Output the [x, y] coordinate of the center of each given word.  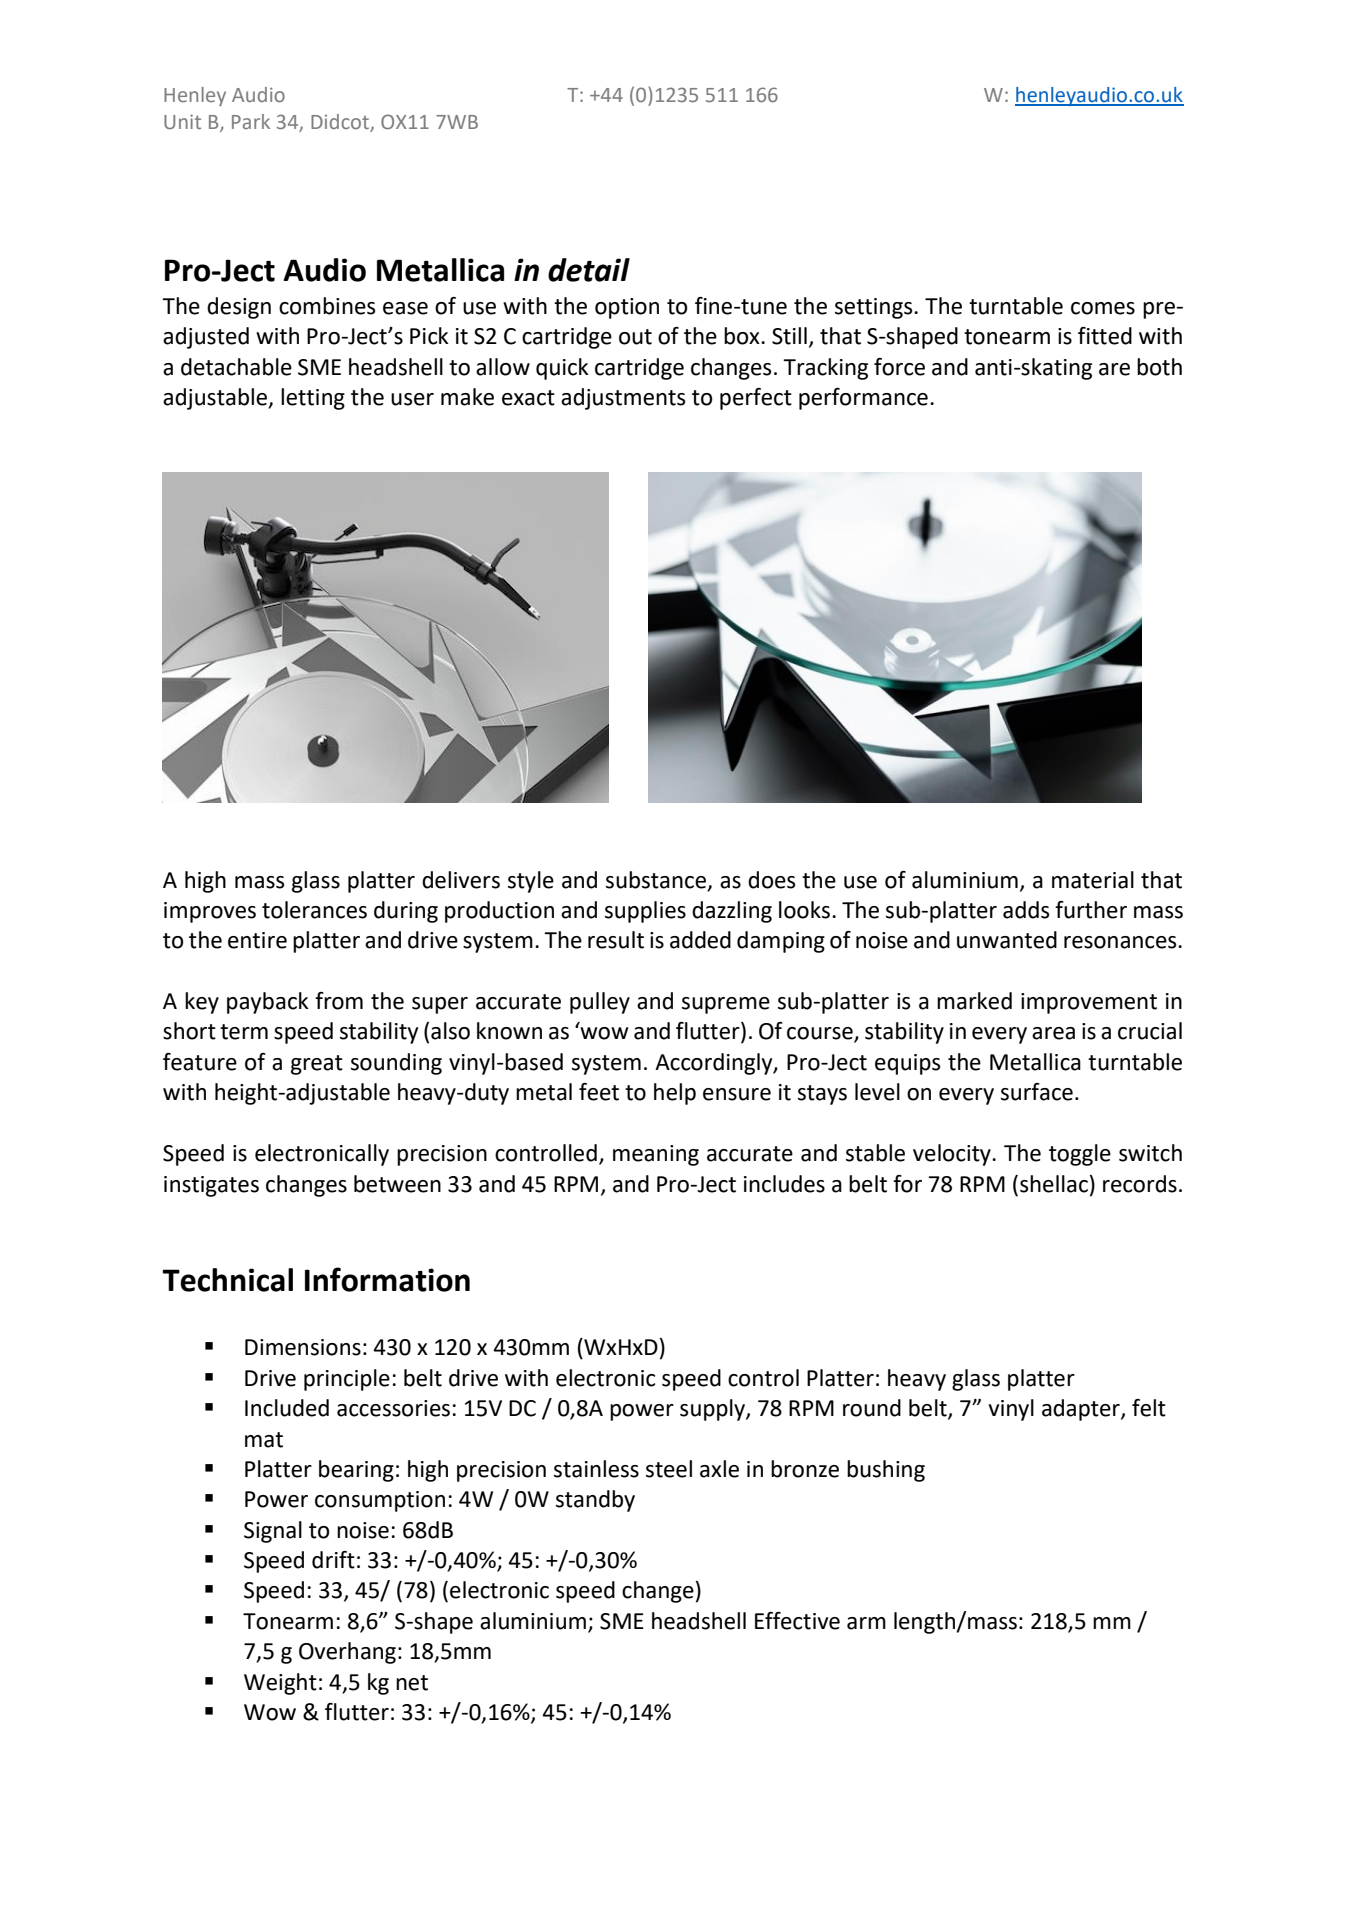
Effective [797, 1621]
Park [251, 121]
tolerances [314, 910]
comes [1103, 308]
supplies [645, 912]
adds [1026, 910]
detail [589, 270]
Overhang [347, 1653]
